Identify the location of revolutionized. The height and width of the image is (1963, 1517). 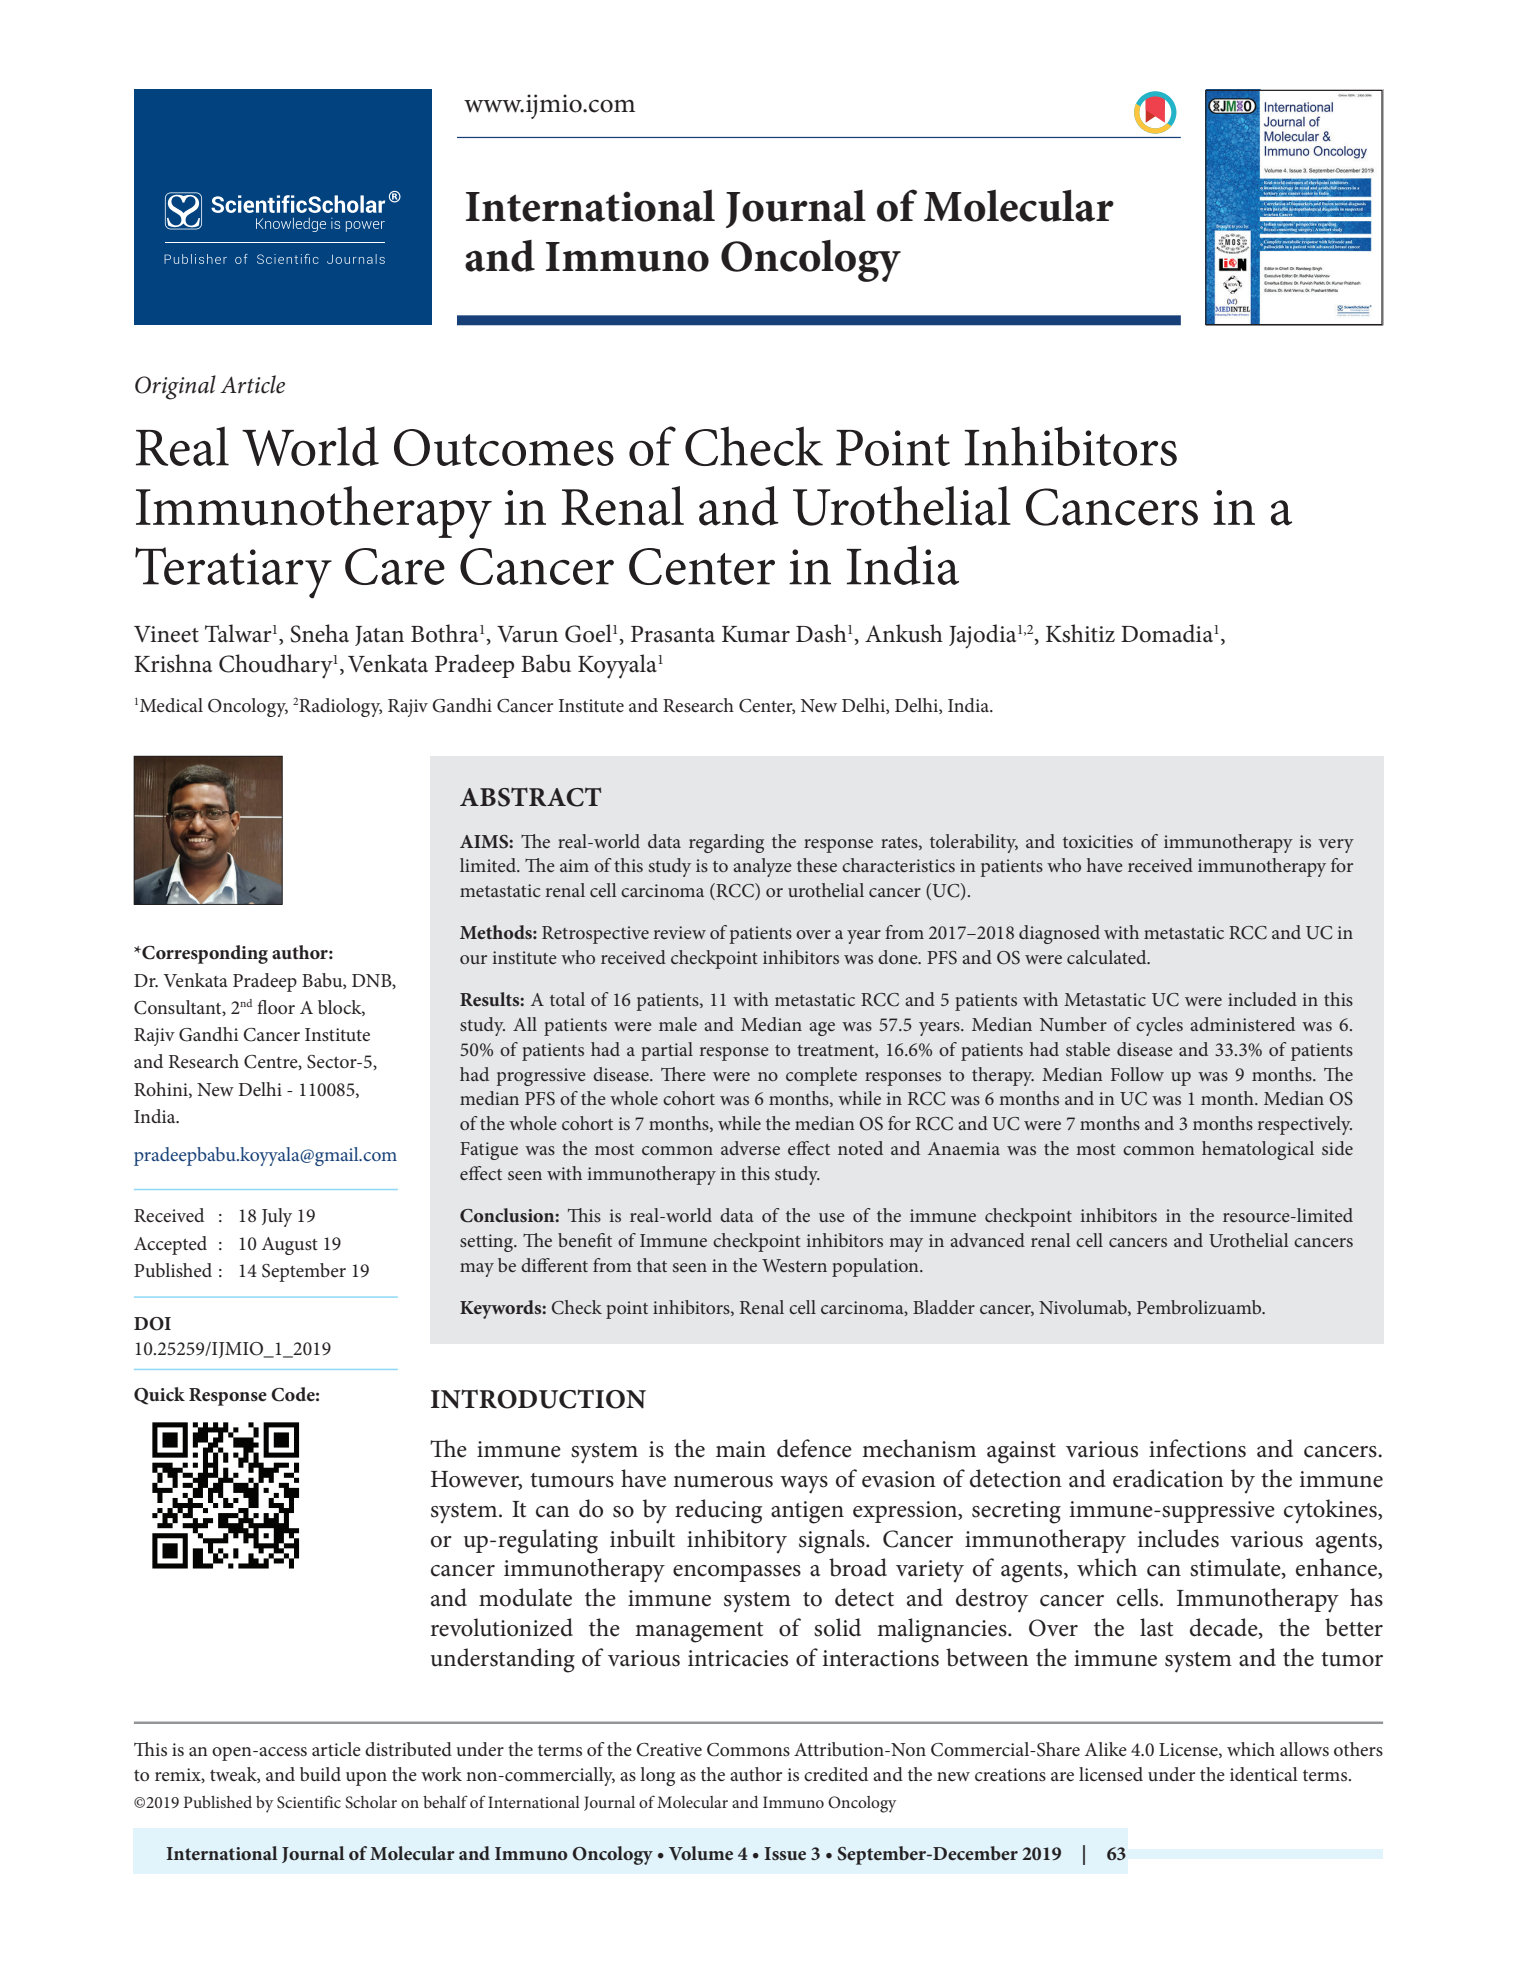
(502, 1627).
